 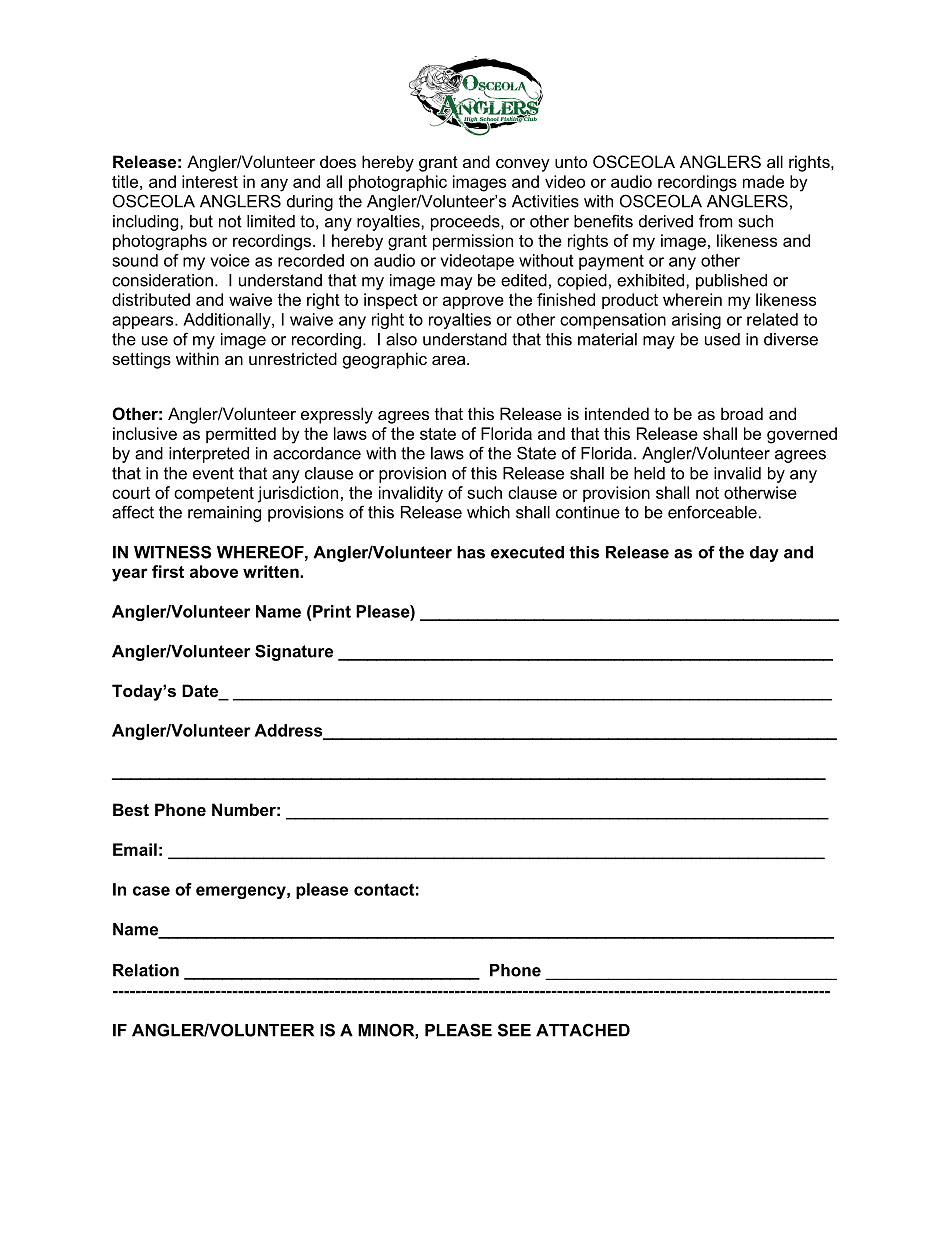 I want to click on proceeds, so click(x=466, y=223).
